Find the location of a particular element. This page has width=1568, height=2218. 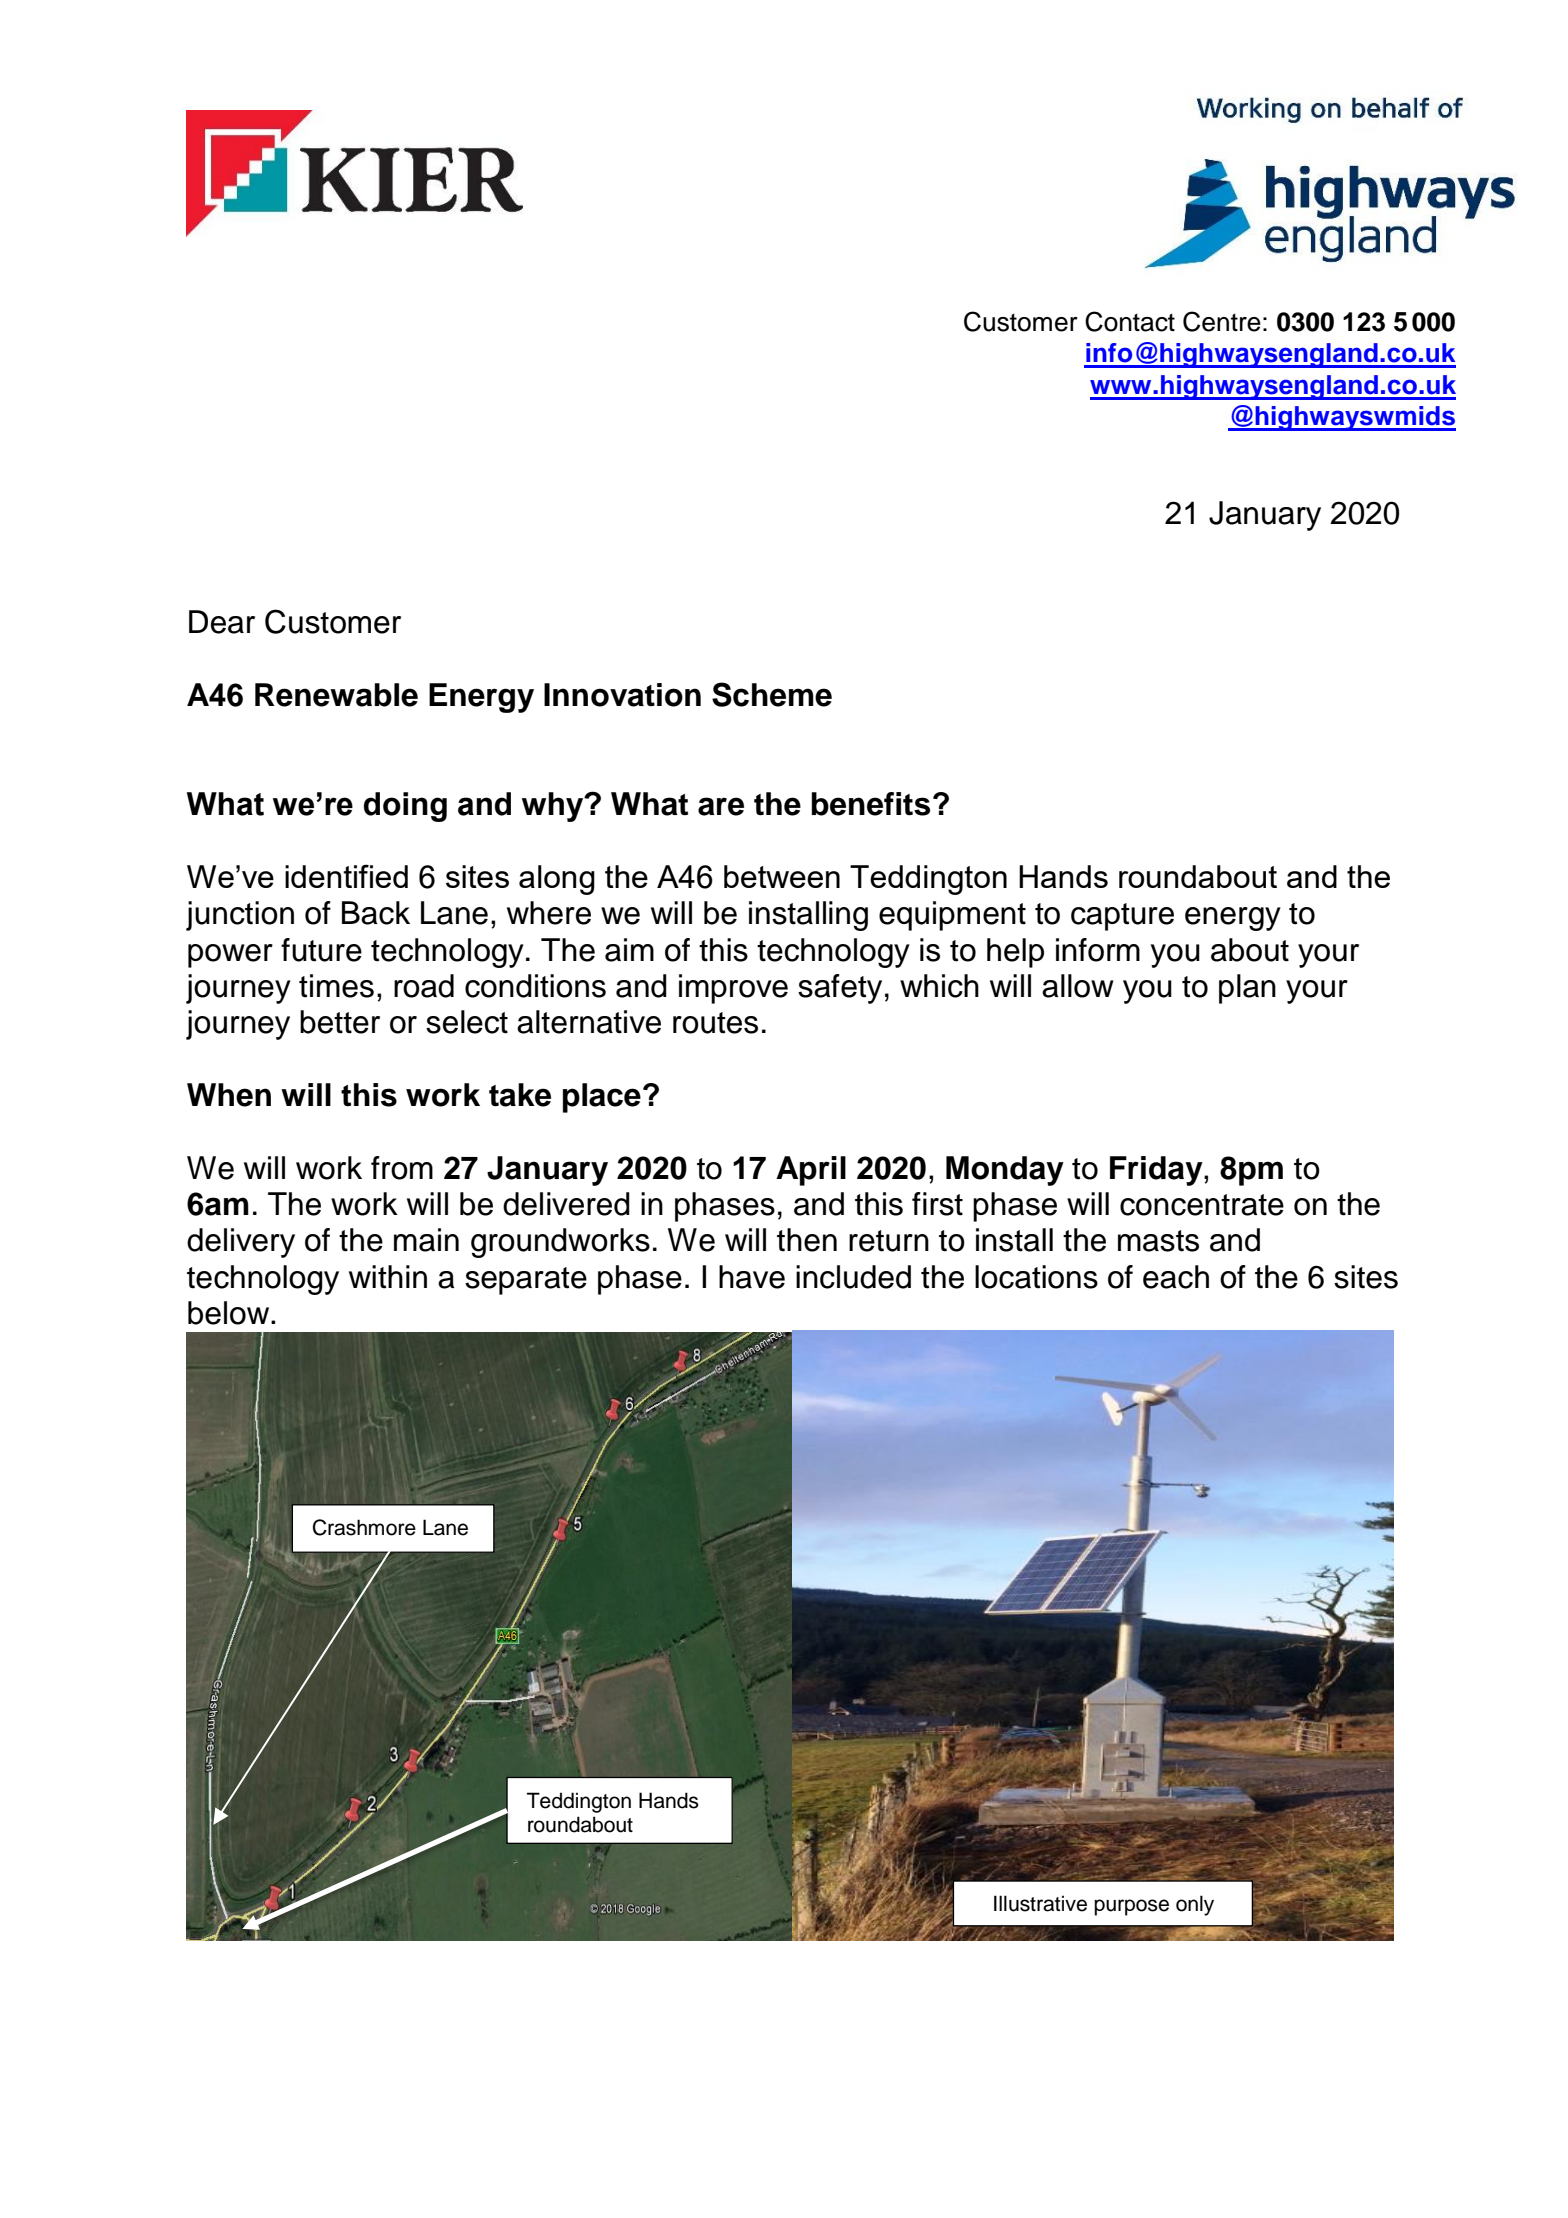

identified is located at coordinates (346, 876).
